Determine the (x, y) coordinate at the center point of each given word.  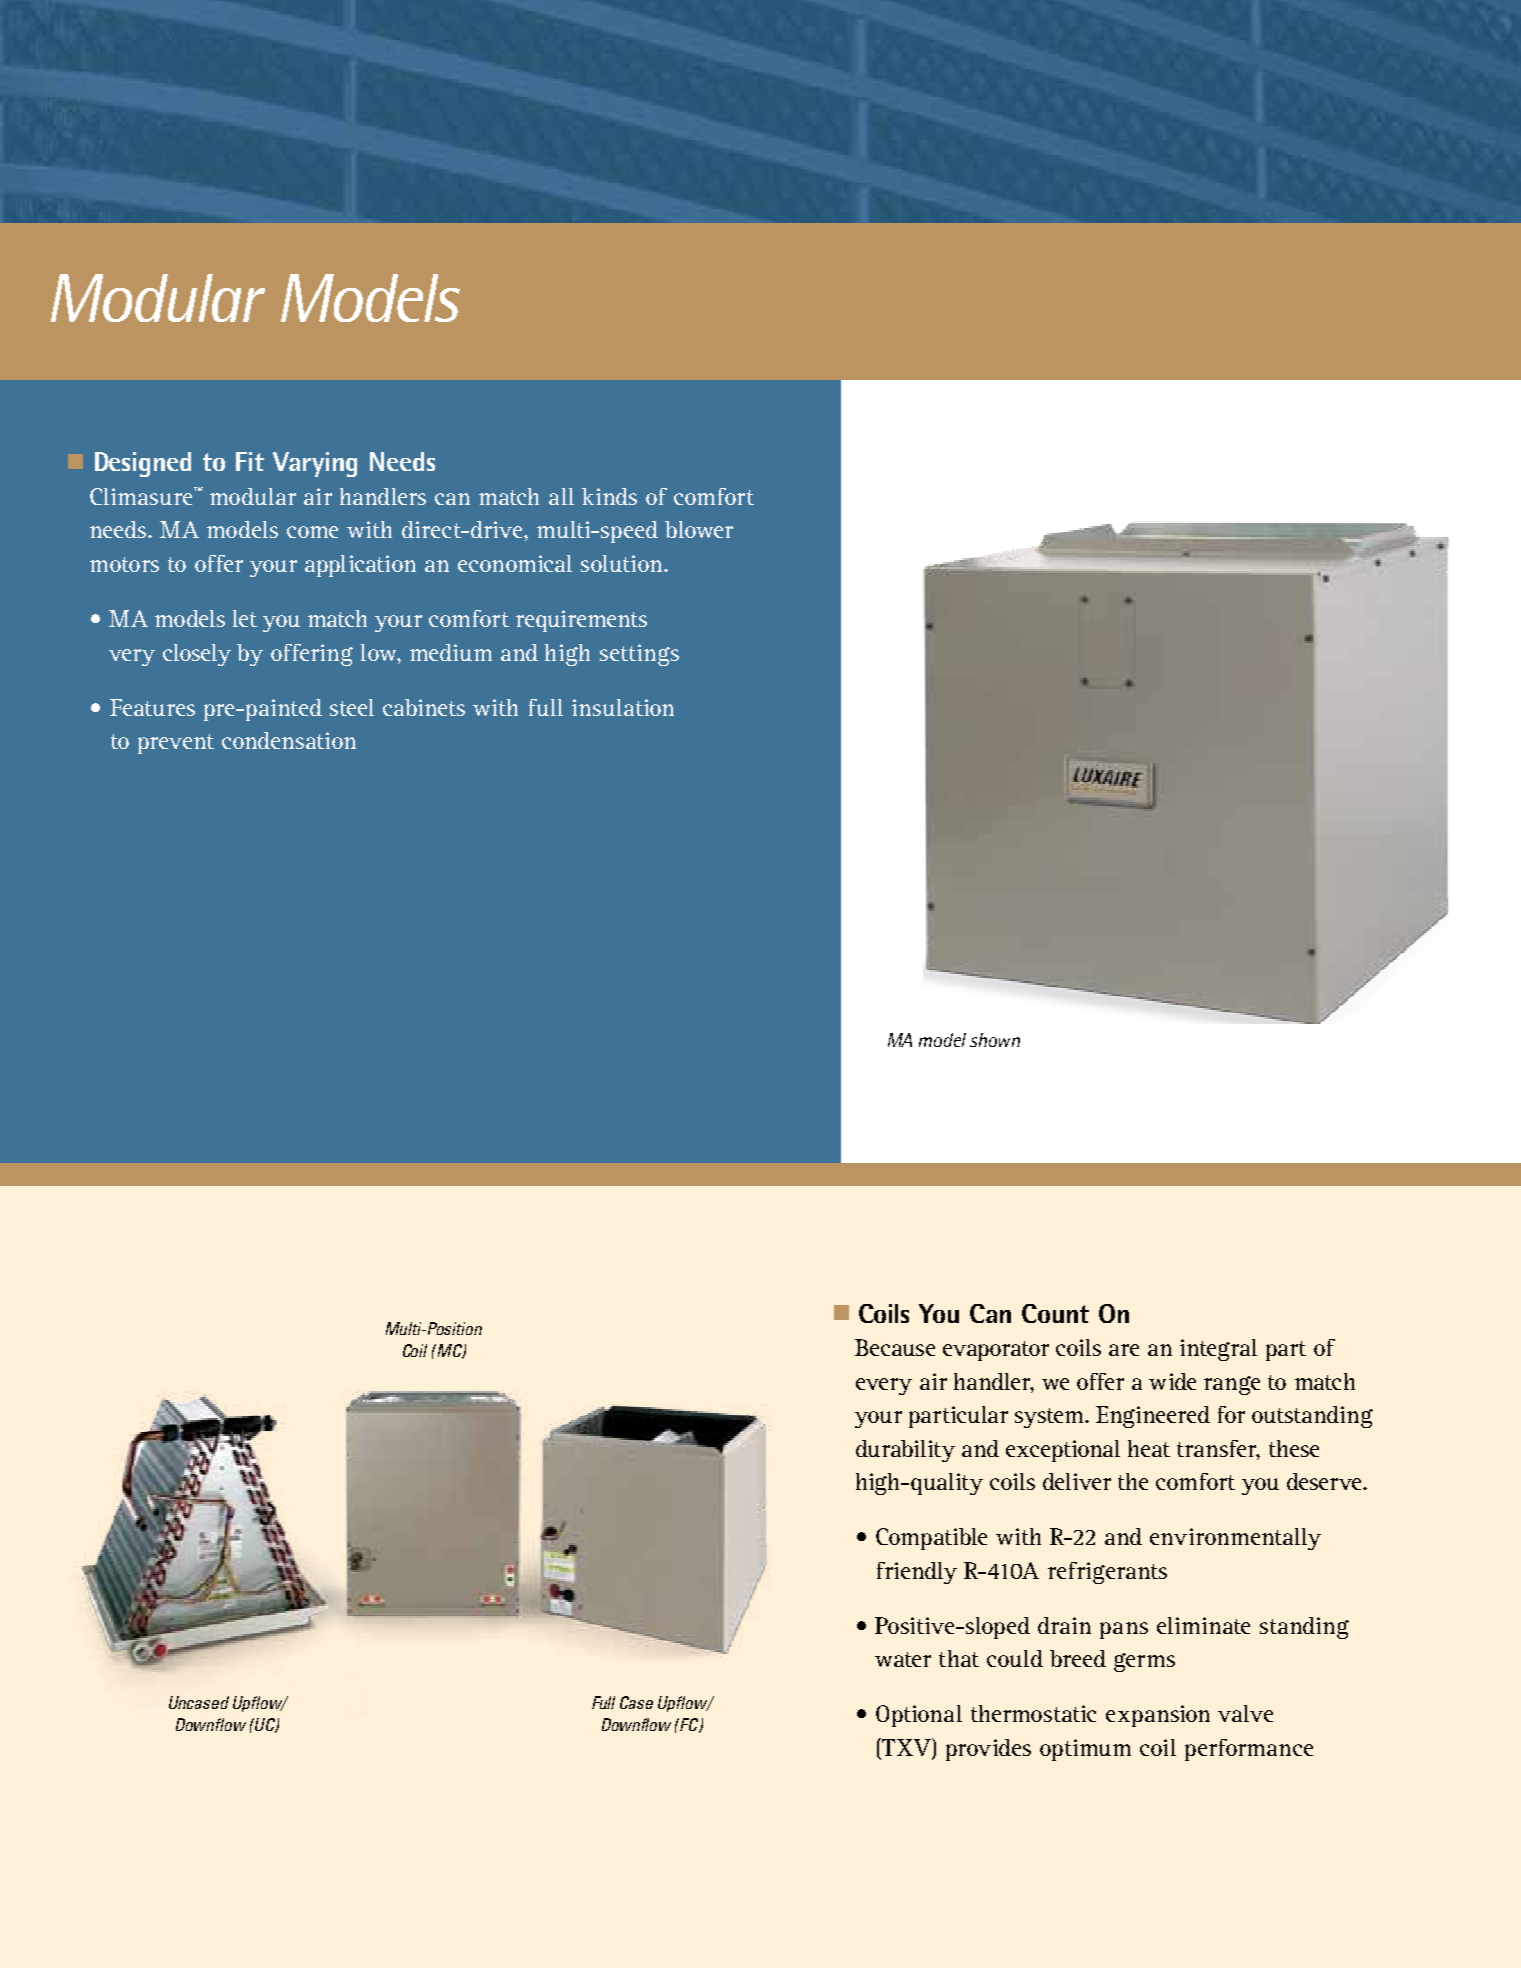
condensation (289, 740)
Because (895, 1347)
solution (623, 563)
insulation (623, 707)
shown (995, 1040)
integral (1218, 1350)
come (312, 532)
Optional (919, 1716)
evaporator (996, 1351)
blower (699, 529)
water (903, 1659)
